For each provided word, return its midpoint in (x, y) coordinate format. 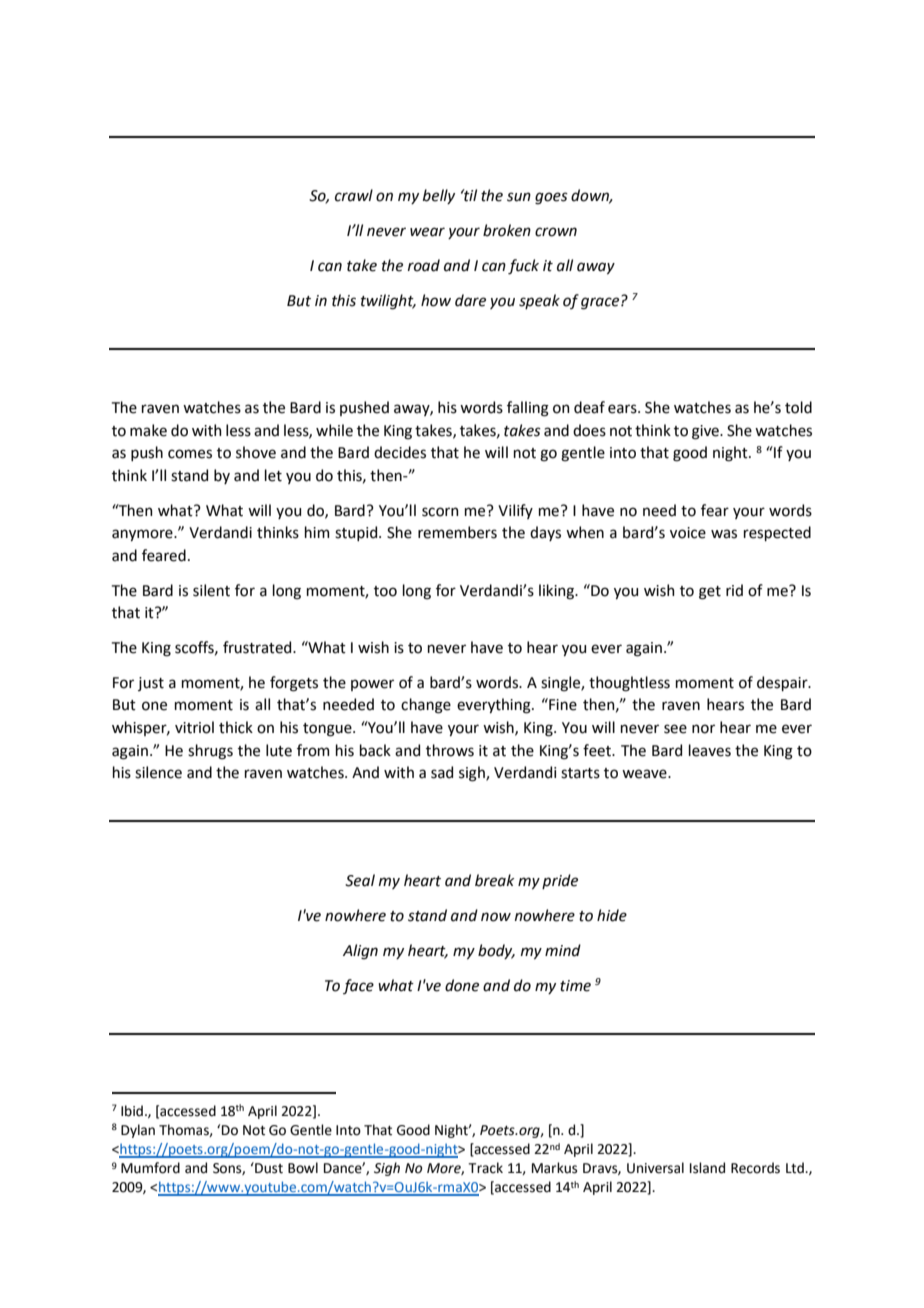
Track (485, 1168)
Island (707, 1168)
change (426, 706)
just (151, 684)
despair (783, 683)
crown (556, 232)
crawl (354, 195)
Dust (268, 1168)
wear (427, 232)
